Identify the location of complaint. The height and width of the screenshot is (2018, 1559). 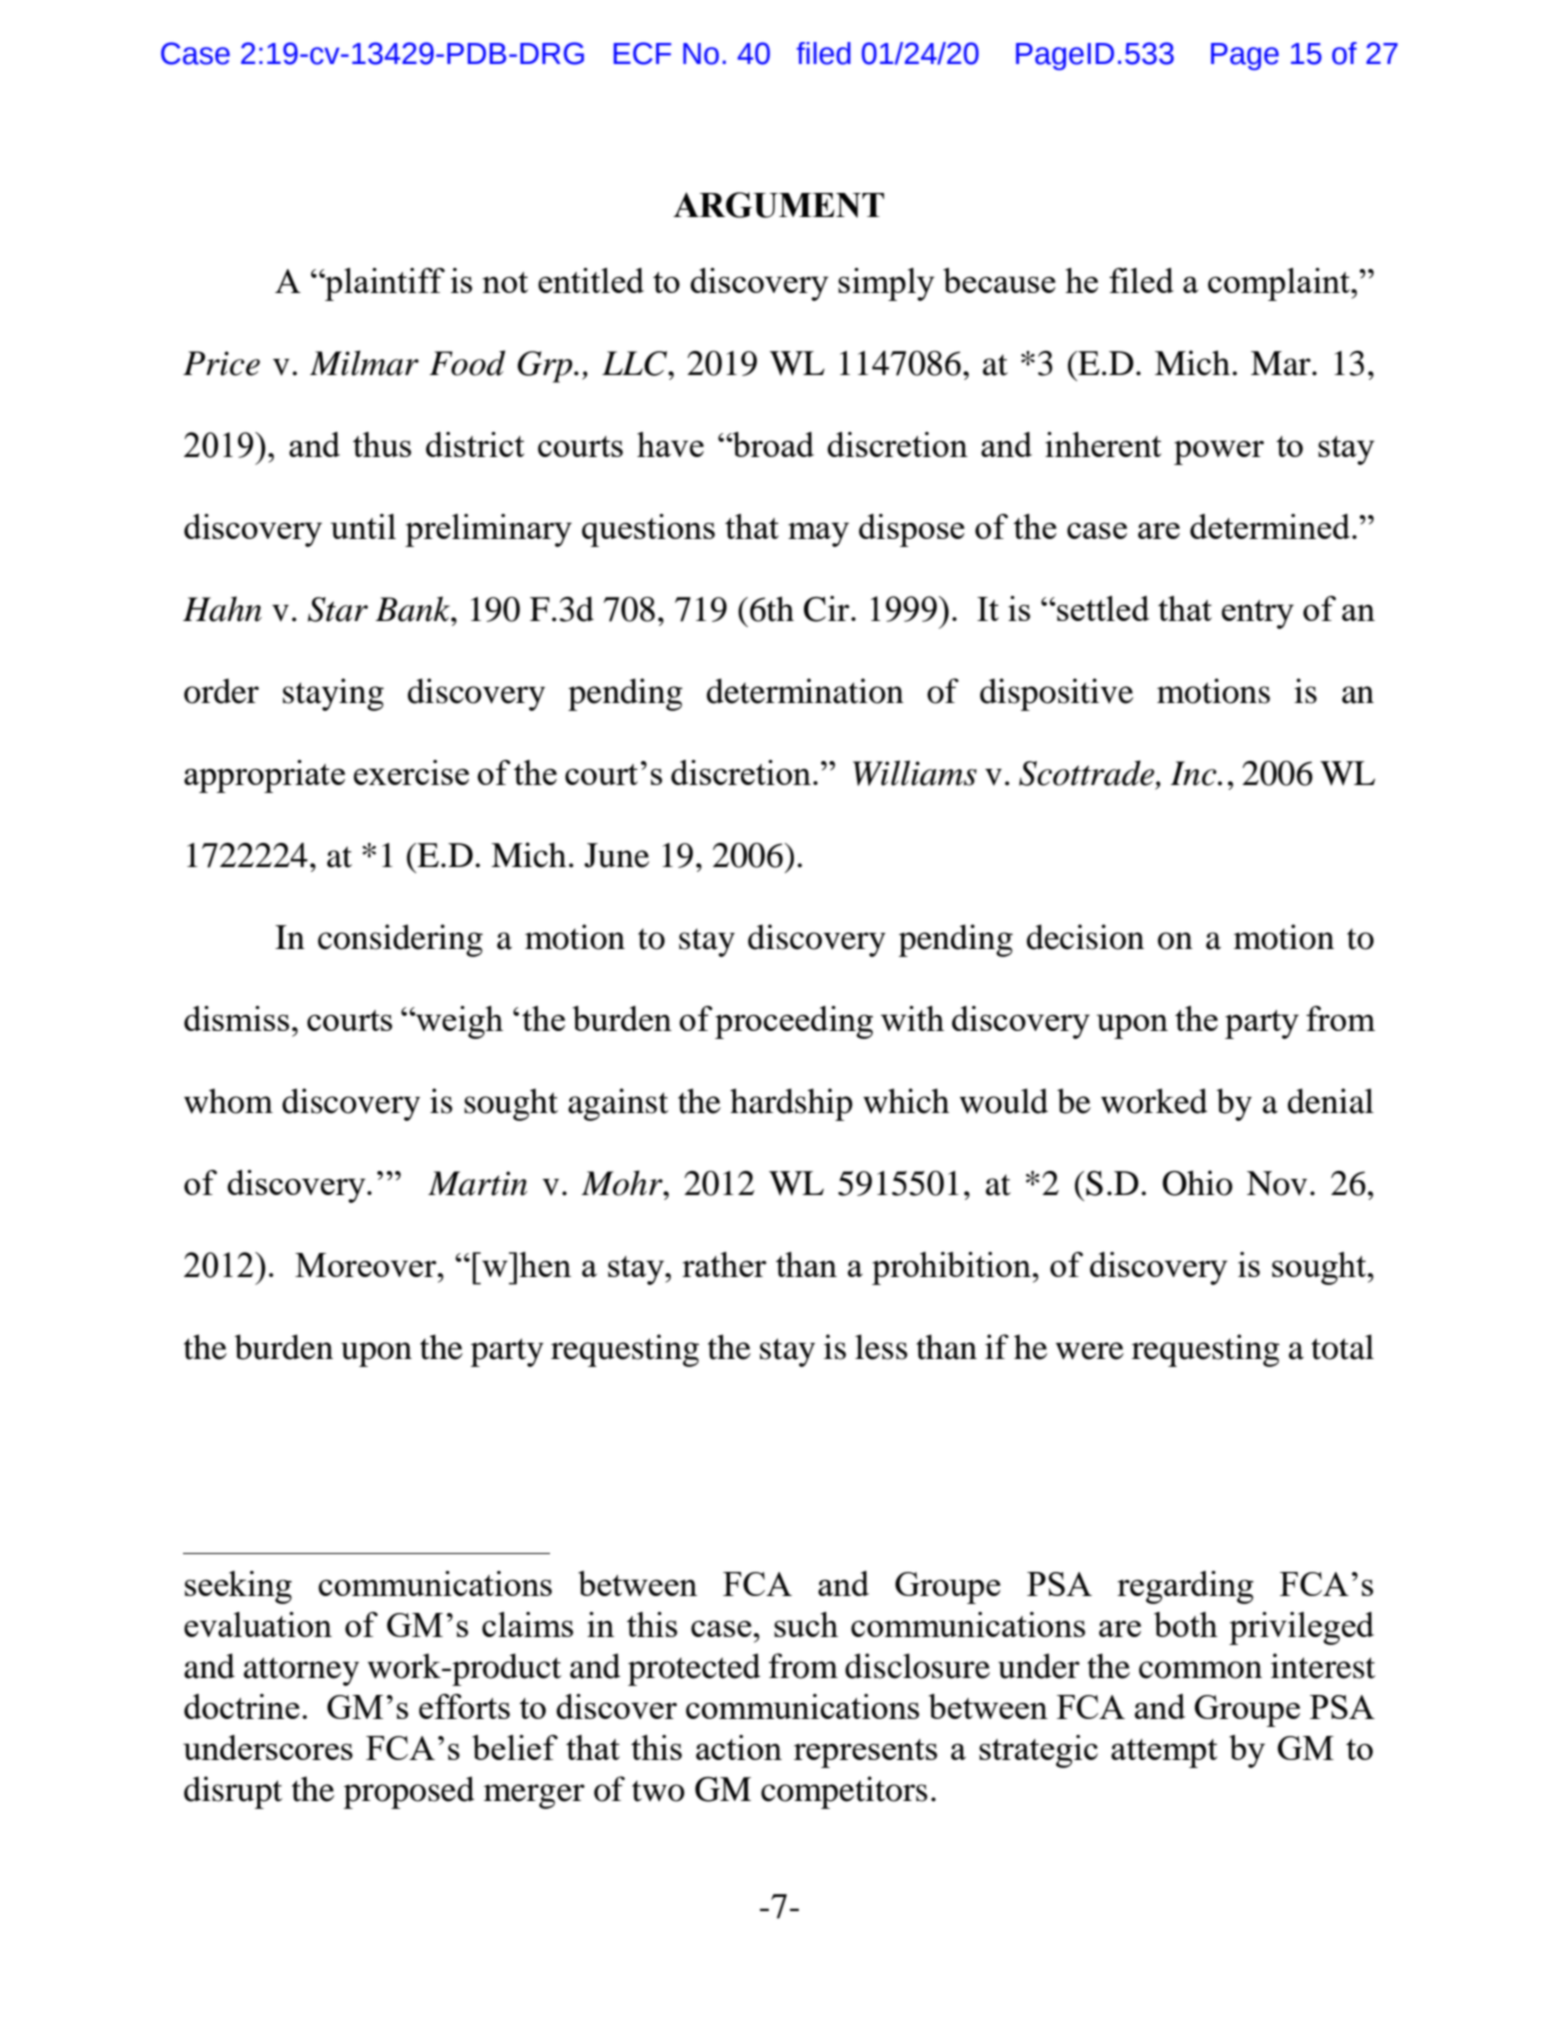
(1280, 284).
